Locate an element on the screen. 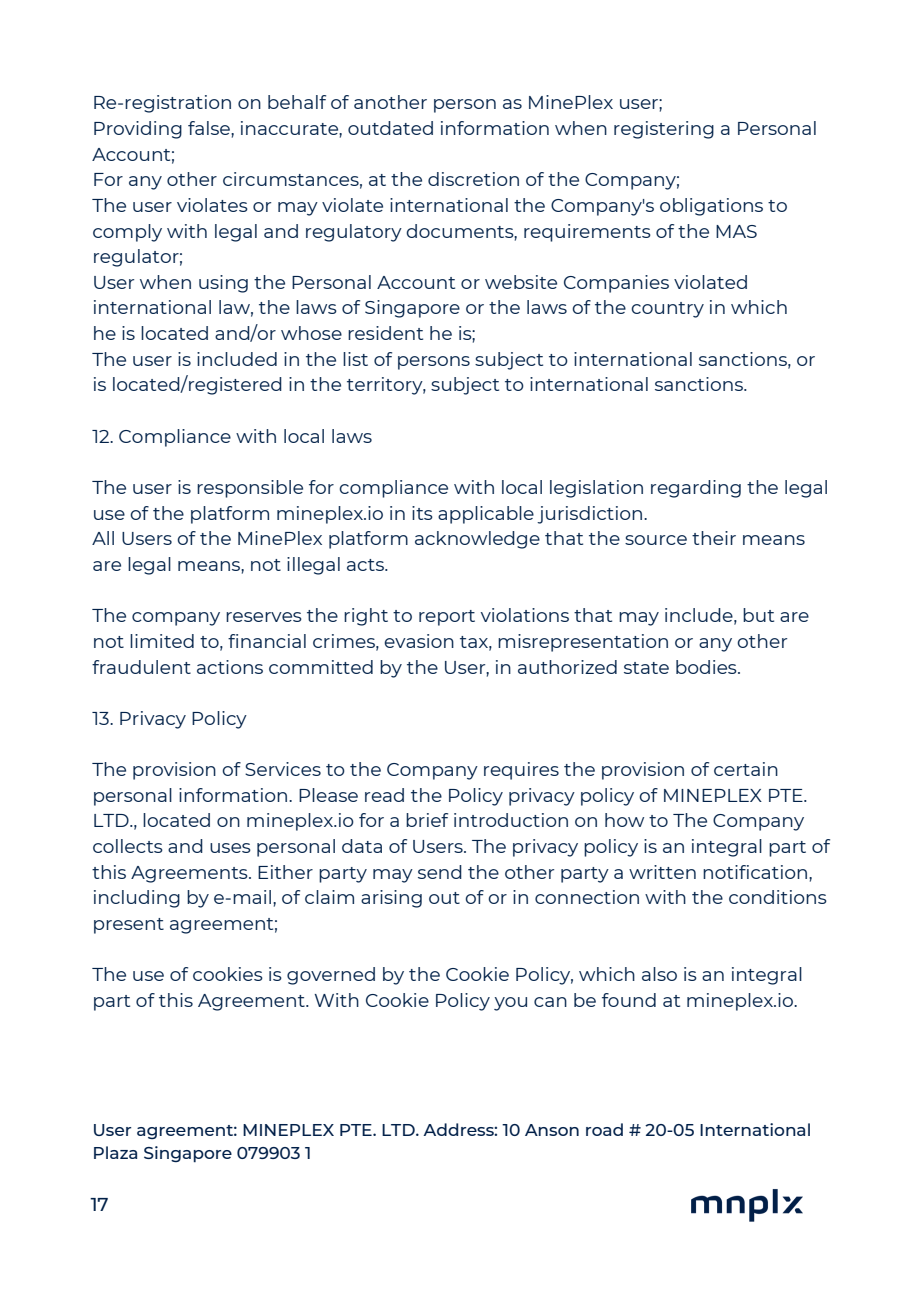 This screenshot has width=924, height=1308. certain is located at coordinates (746, 769).
